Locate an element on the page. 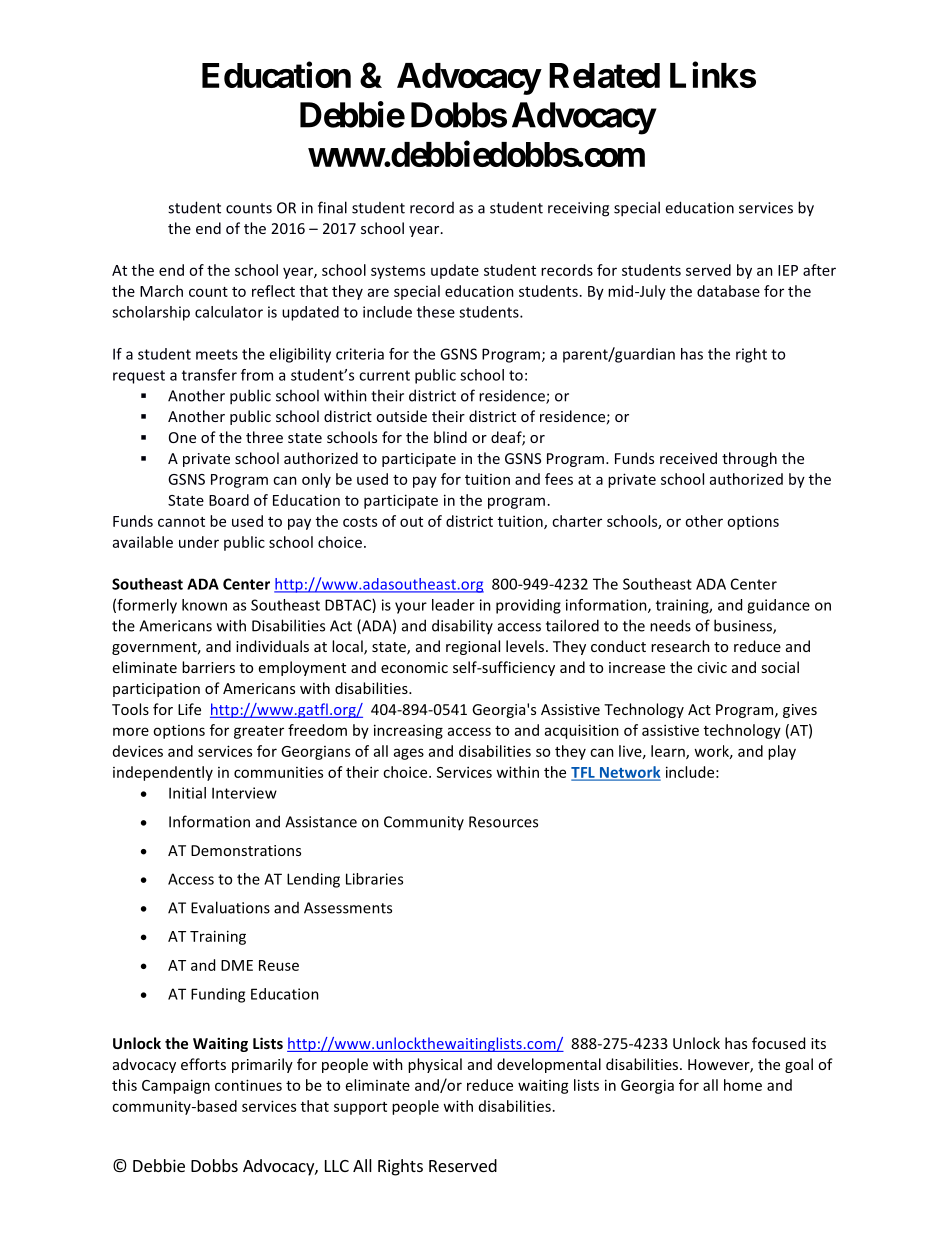  known is located at coordinates (204, 605).
